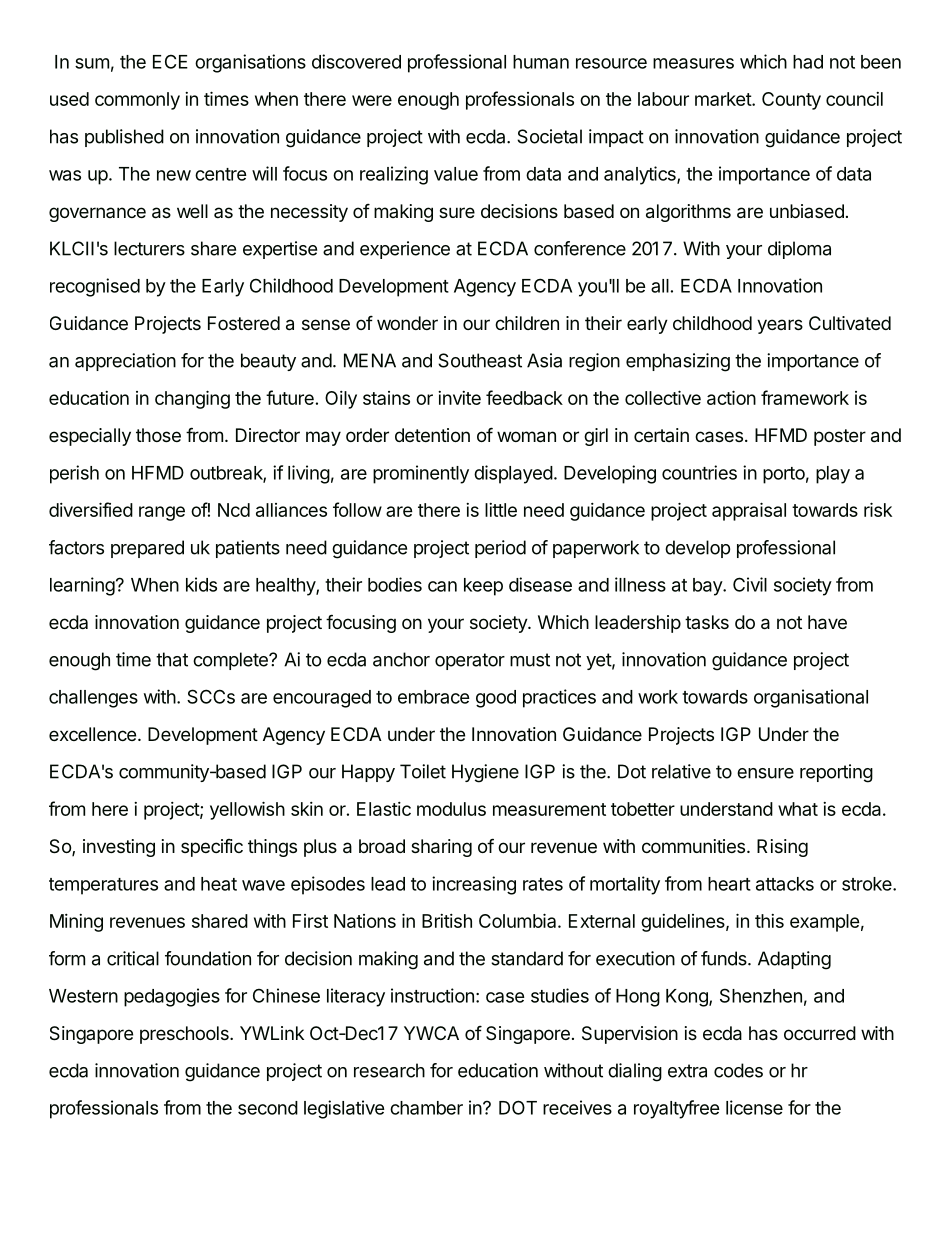 Image resolution: width=952 pixels, height=1233 pixels. What do you see at coordinates (541, 62) in the page?
I see `human` at bounding box center [541, 62].
